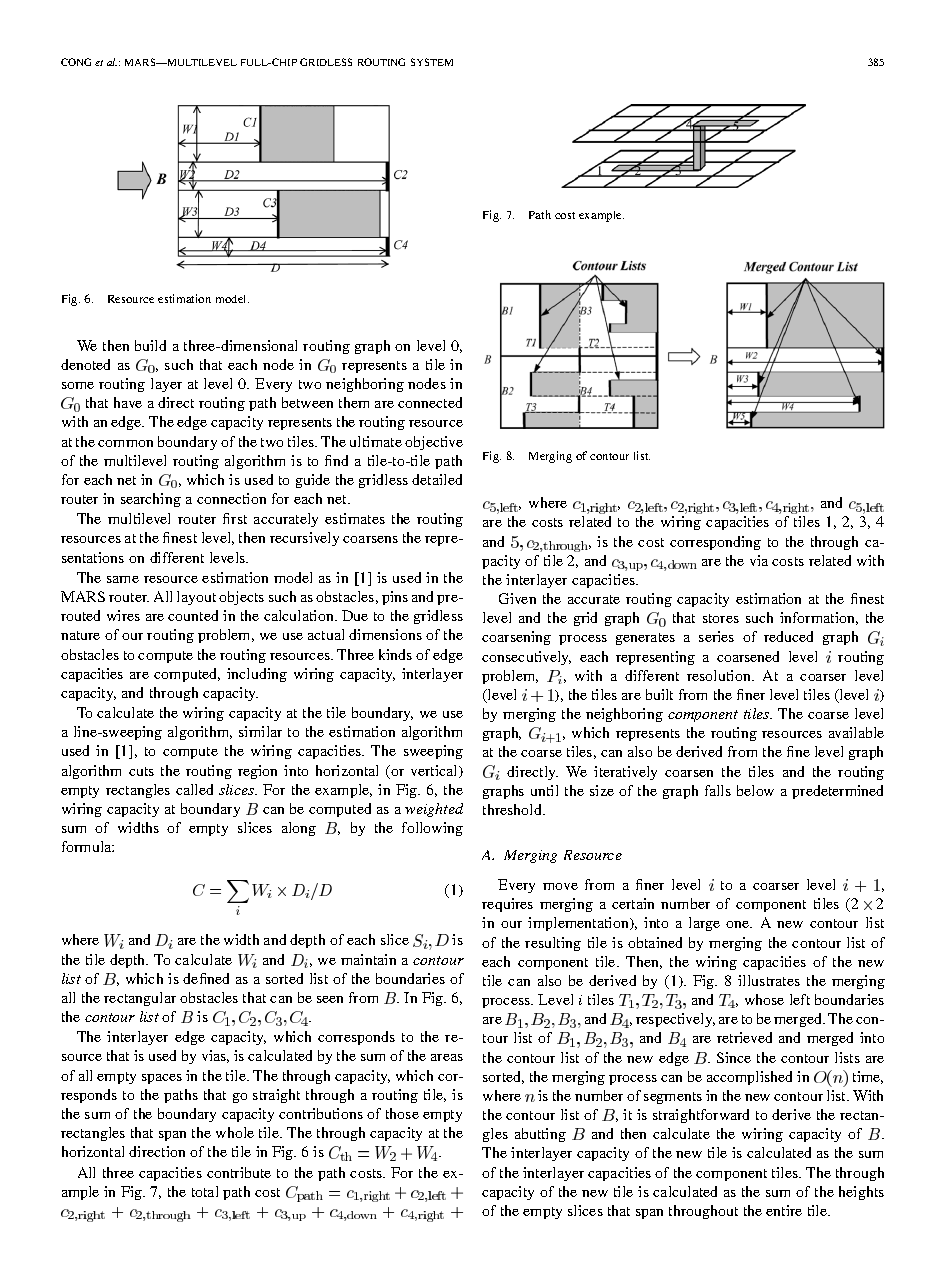  I want to click on weighted, so click(434, 810).
